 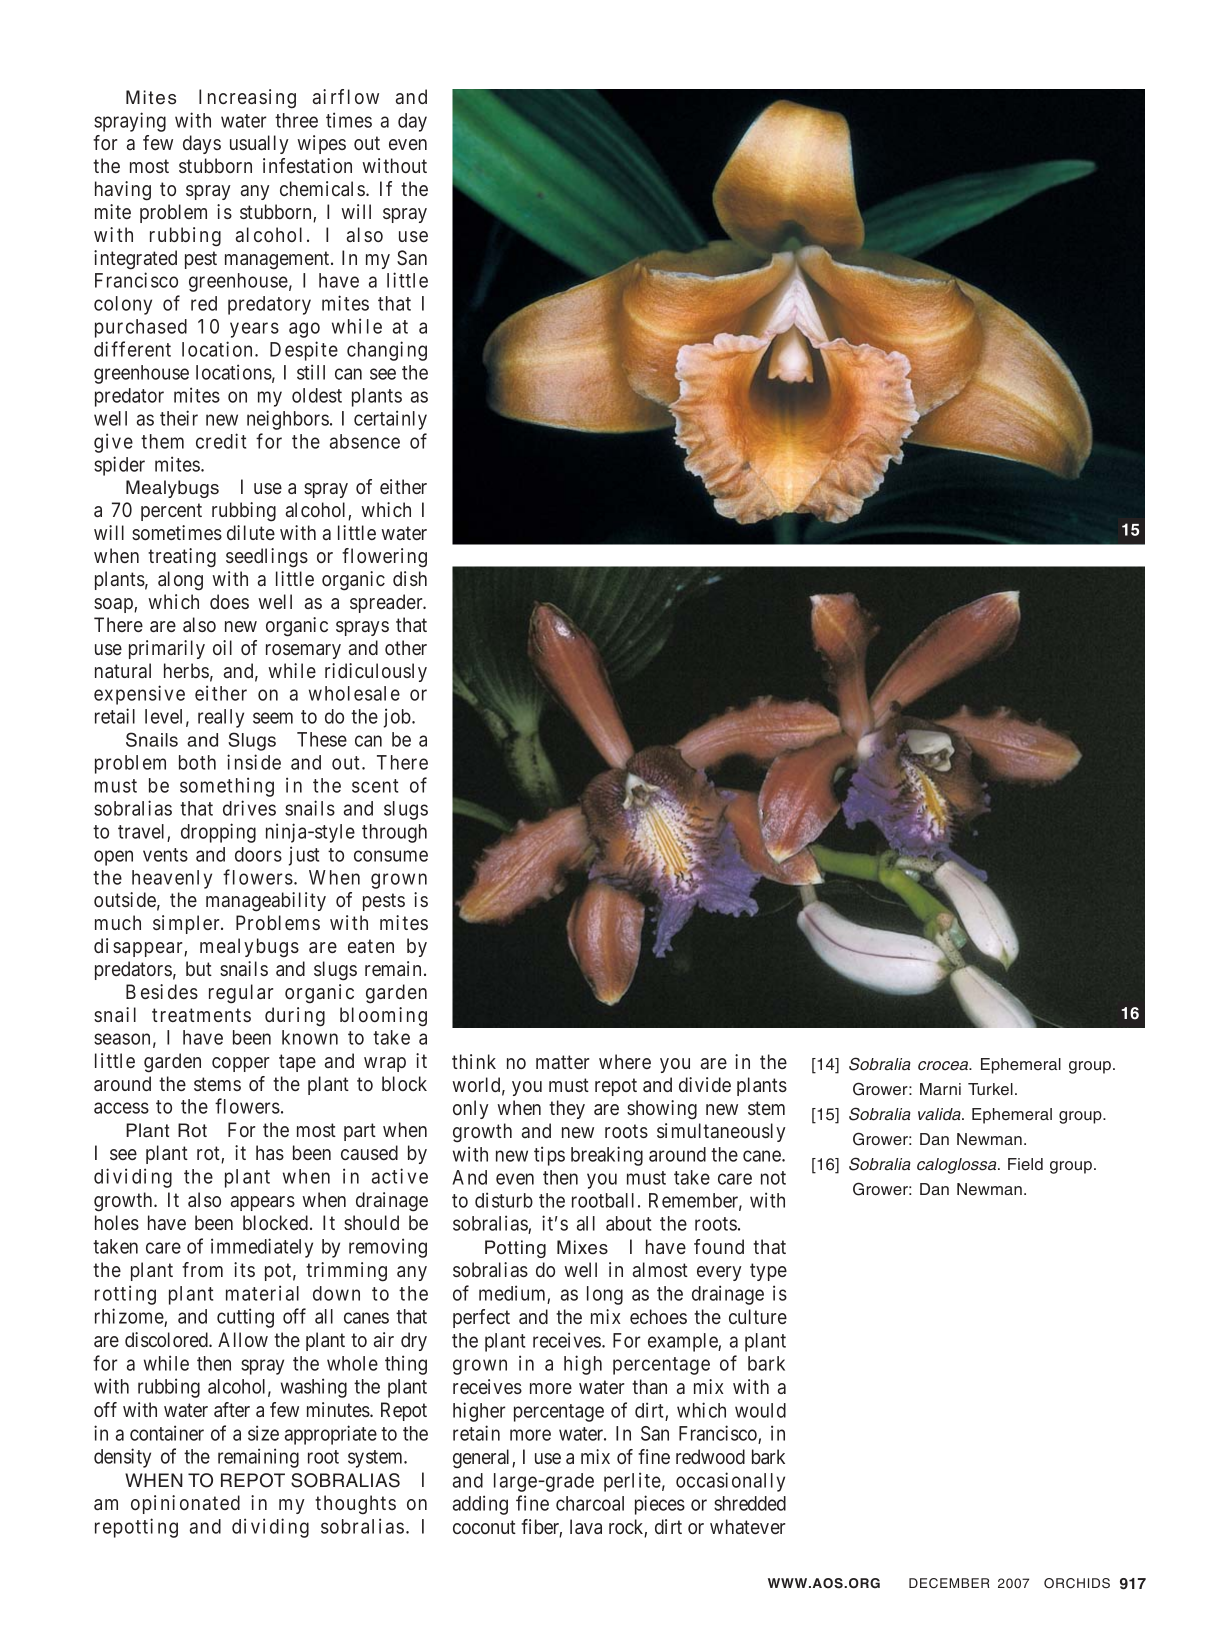 I want to click on Field, so click(x=1025, y=1164).
